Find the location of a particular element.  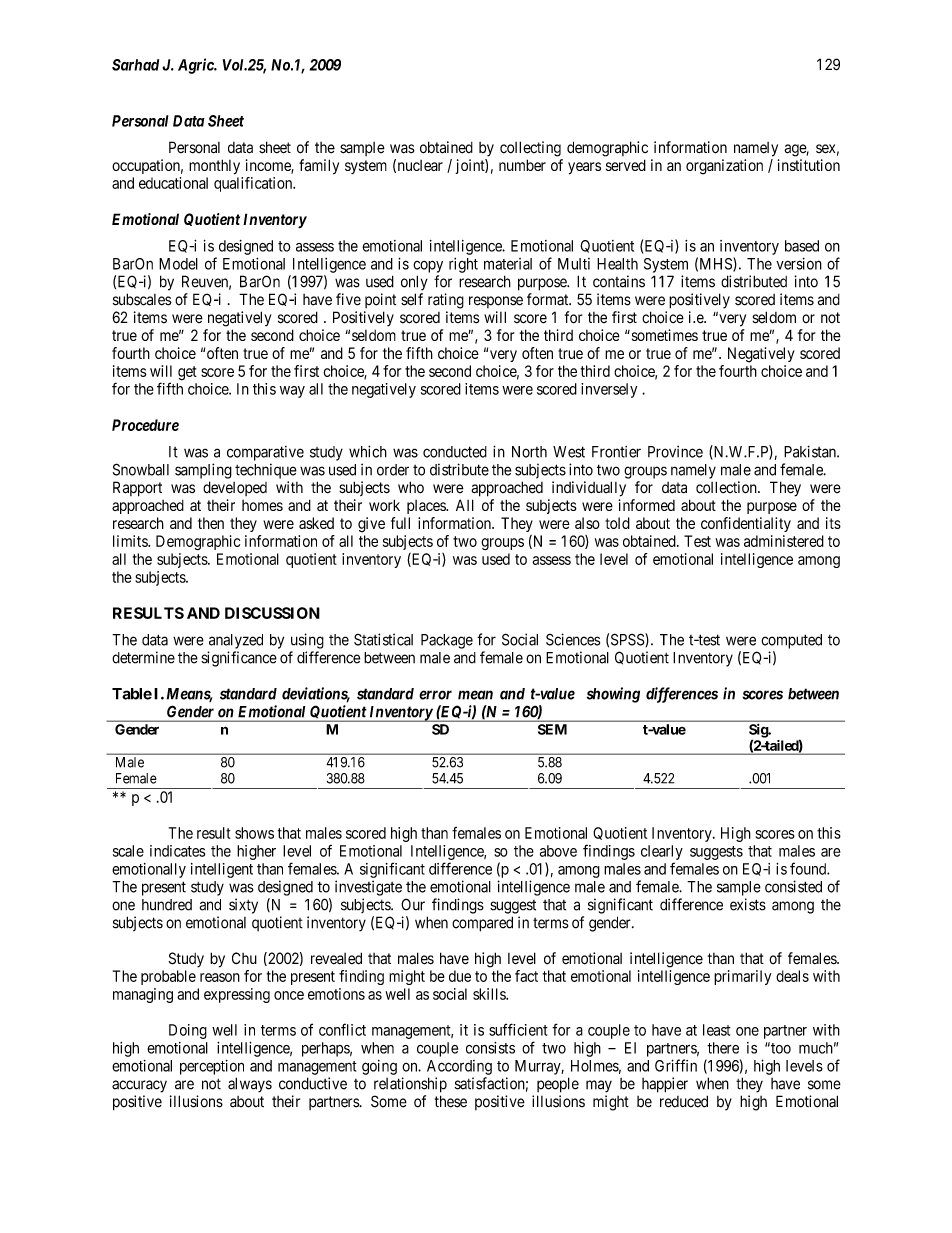

perception is located at coordinates (212, 1067).
